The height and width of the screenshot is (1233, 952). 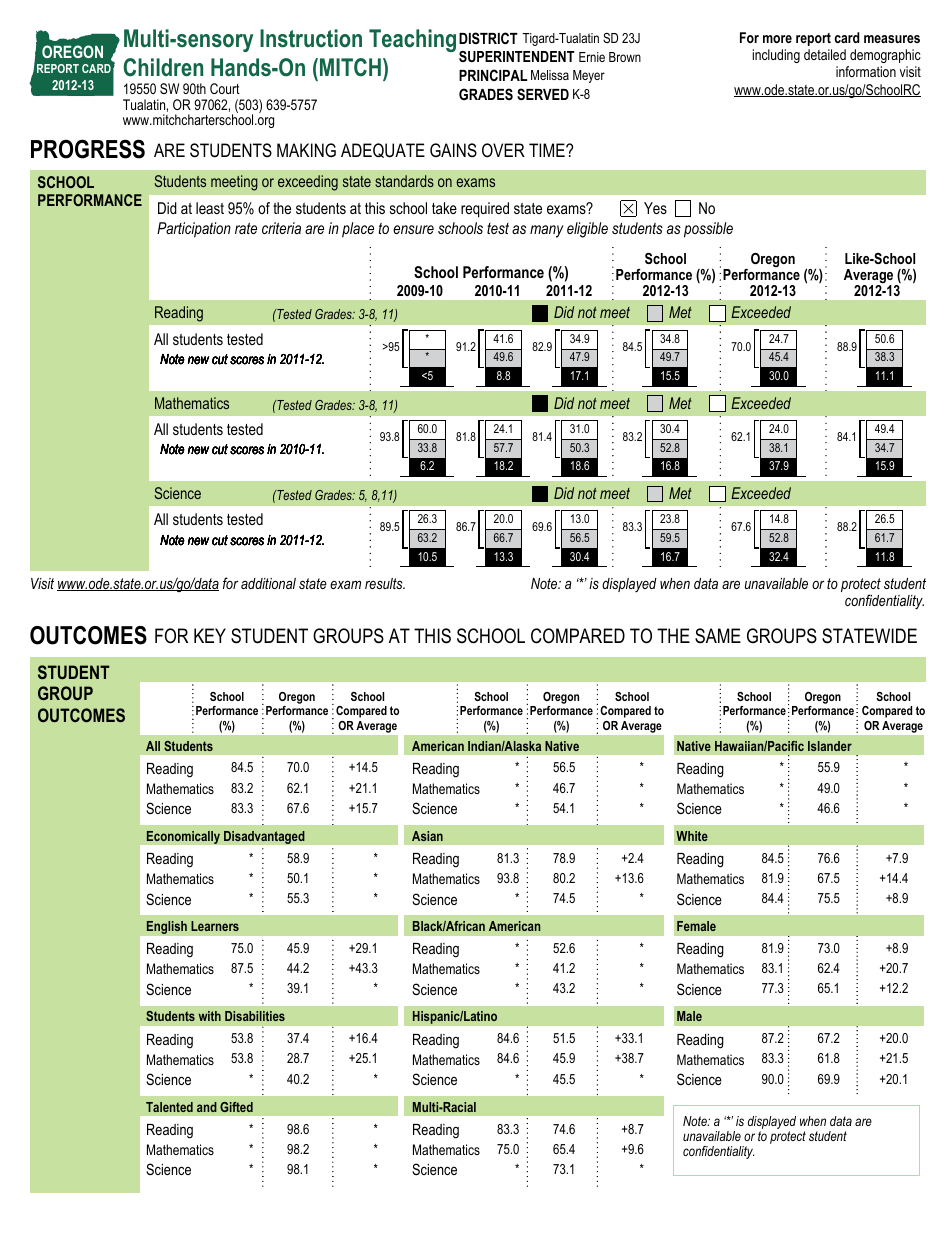 I want to click on many, so click(x=546, y=231).
